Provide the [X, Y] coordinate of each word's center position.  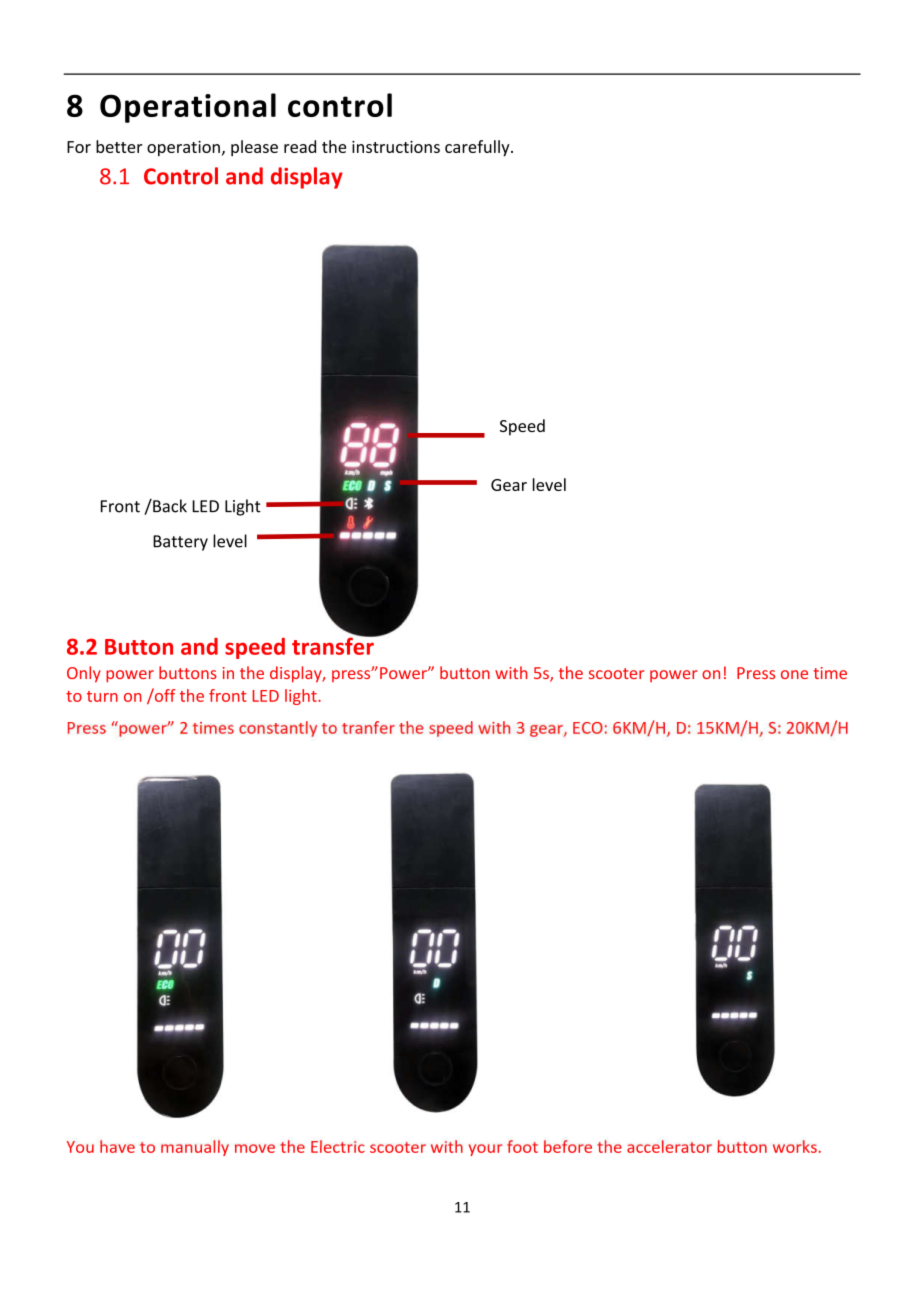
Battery [180, 543]
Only [84, 674]
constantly [278, 729]
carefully [478, 148]
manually [195, 1148]
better [119, 146]
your [485, 1150]
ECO [588, 728]
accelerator [669, 1146]
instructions [396, 147]
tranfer [368, 727]
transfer [334, 645]
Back [169, 506]
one [794, 674]
